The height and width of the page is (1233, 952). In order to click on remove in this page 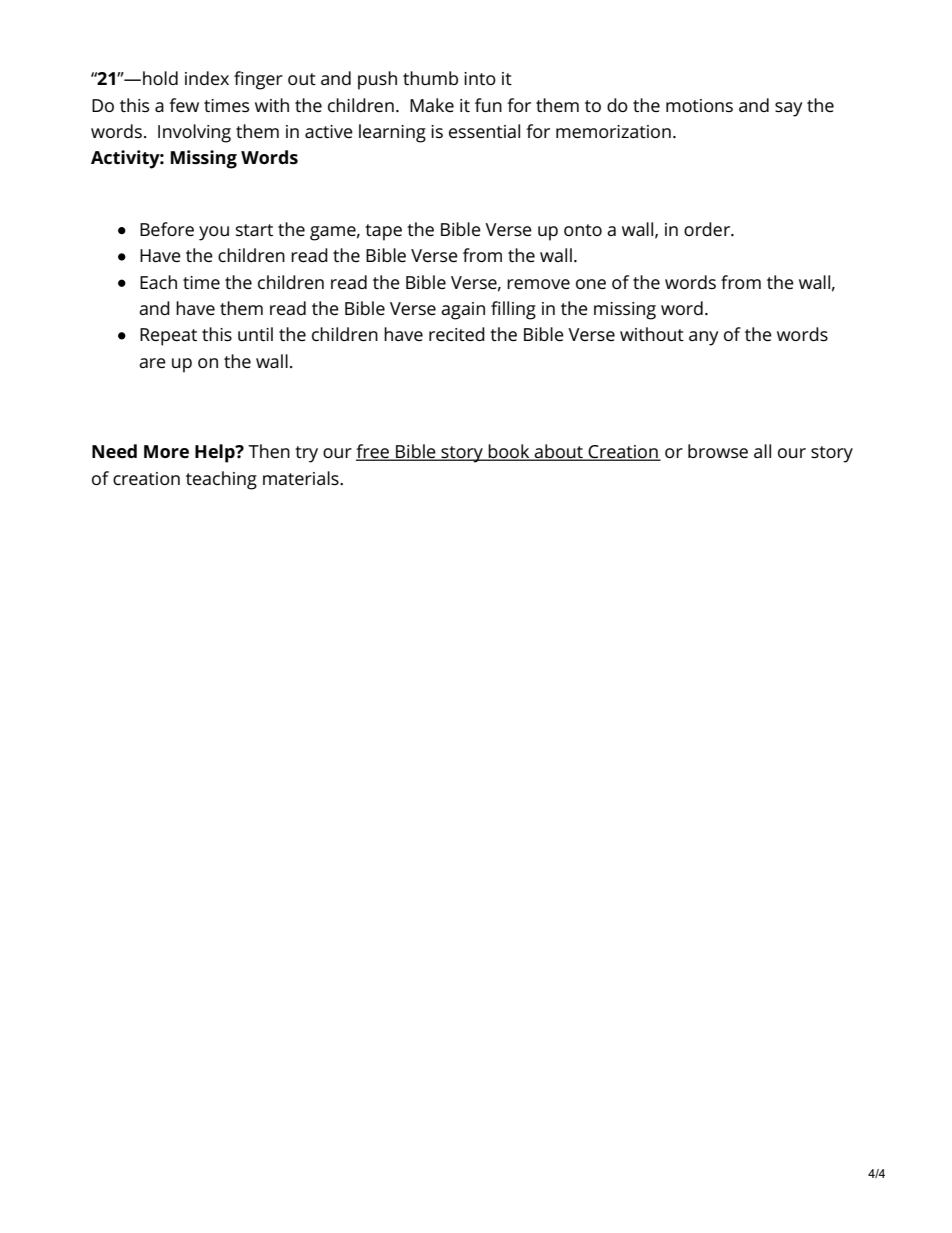, I will do `click(538, 284)`.
